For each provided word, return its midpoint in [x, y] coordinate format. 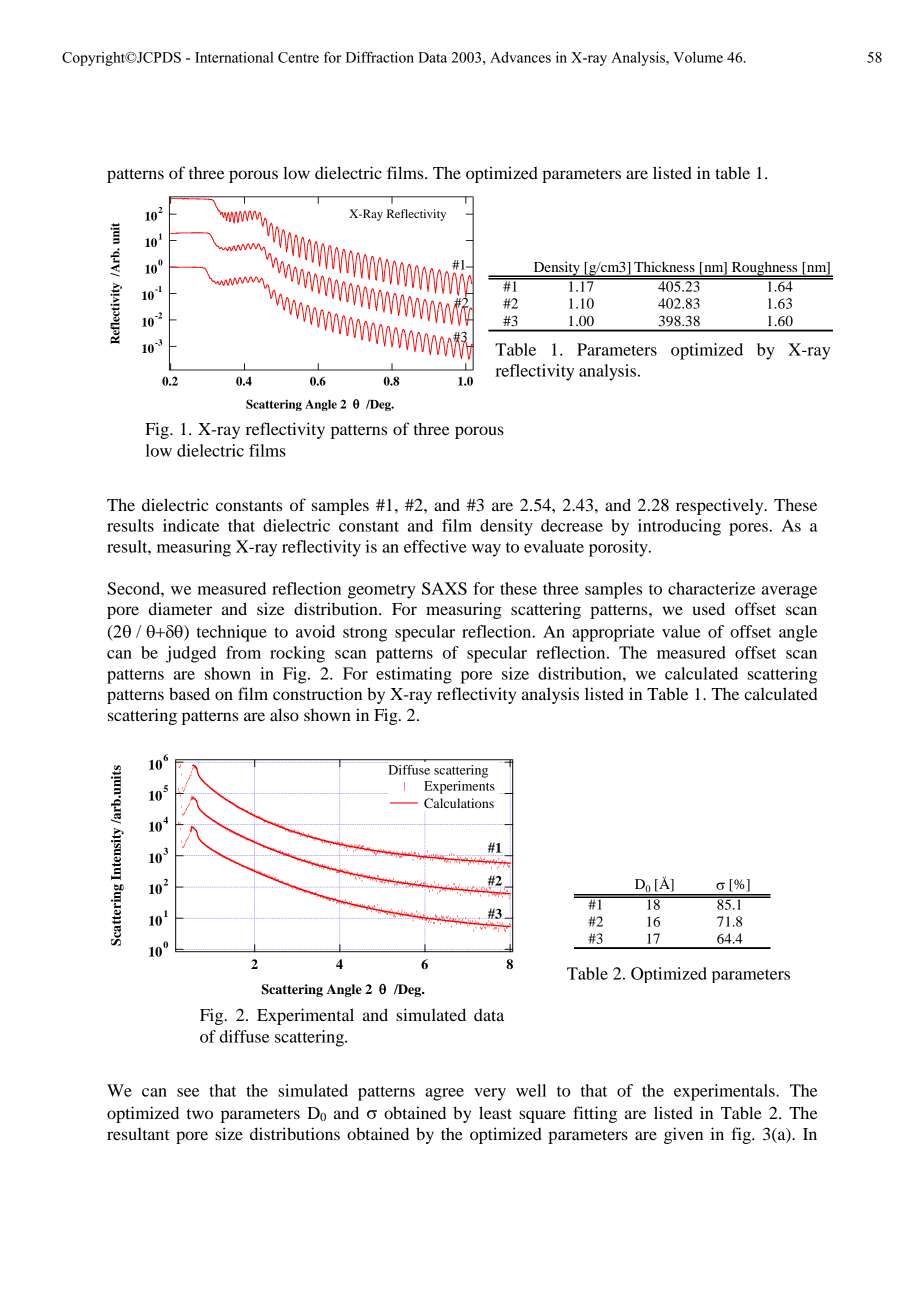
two [200, 1114]
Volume [698, 57]
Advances [520, 57]
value [681, 631]
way [486, 550]
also [284, 714]
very [490, 1094]
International [234, 57]
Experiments [459, 787]
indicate [191, 525]
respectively [721, 506]
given [683, 1135]
